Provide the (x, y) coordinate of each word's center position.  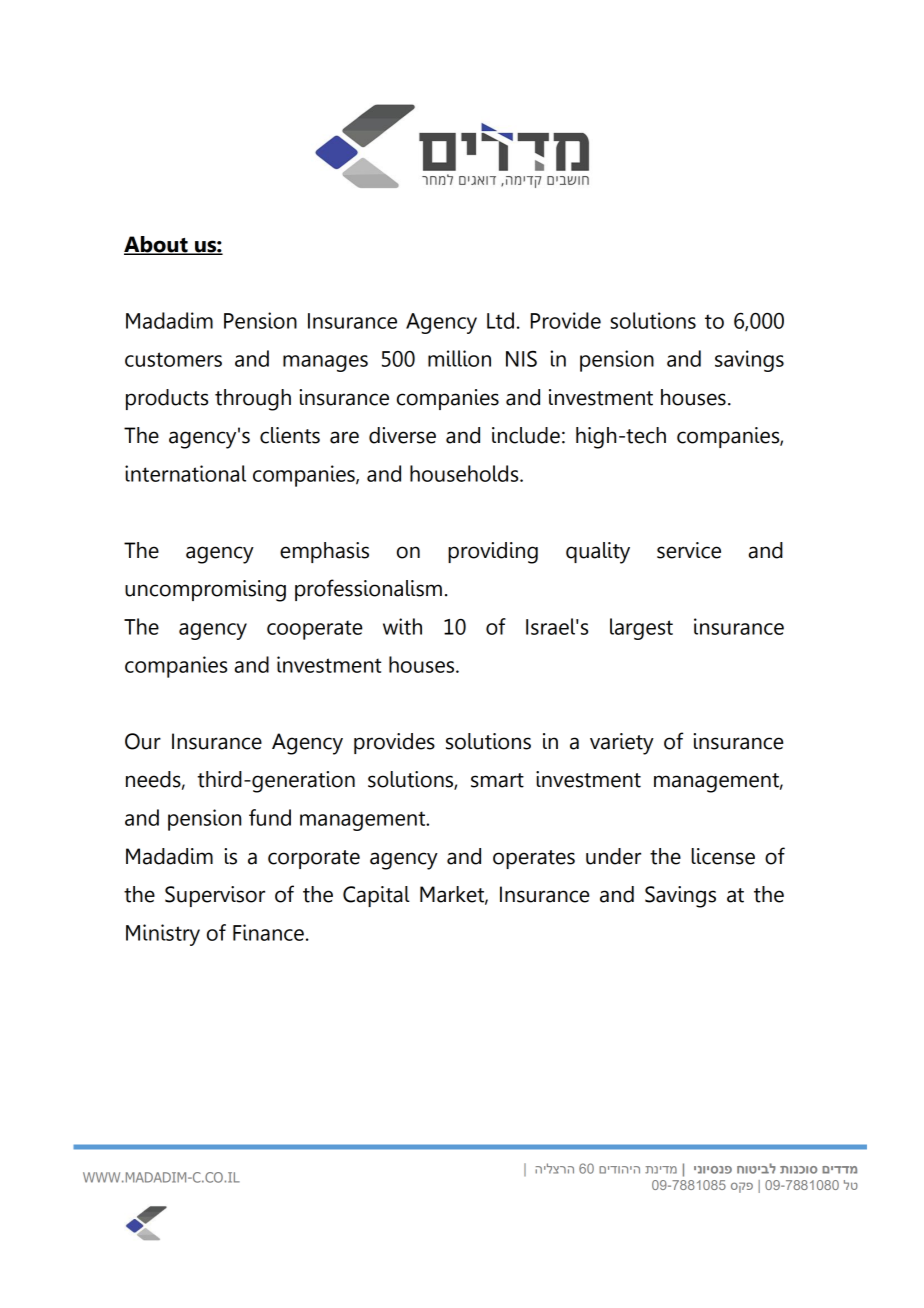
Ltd (500, 320)
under (613, 856)
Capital (376, 896)
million (459, 358)
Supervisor (215, 896)
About (157, 245)
